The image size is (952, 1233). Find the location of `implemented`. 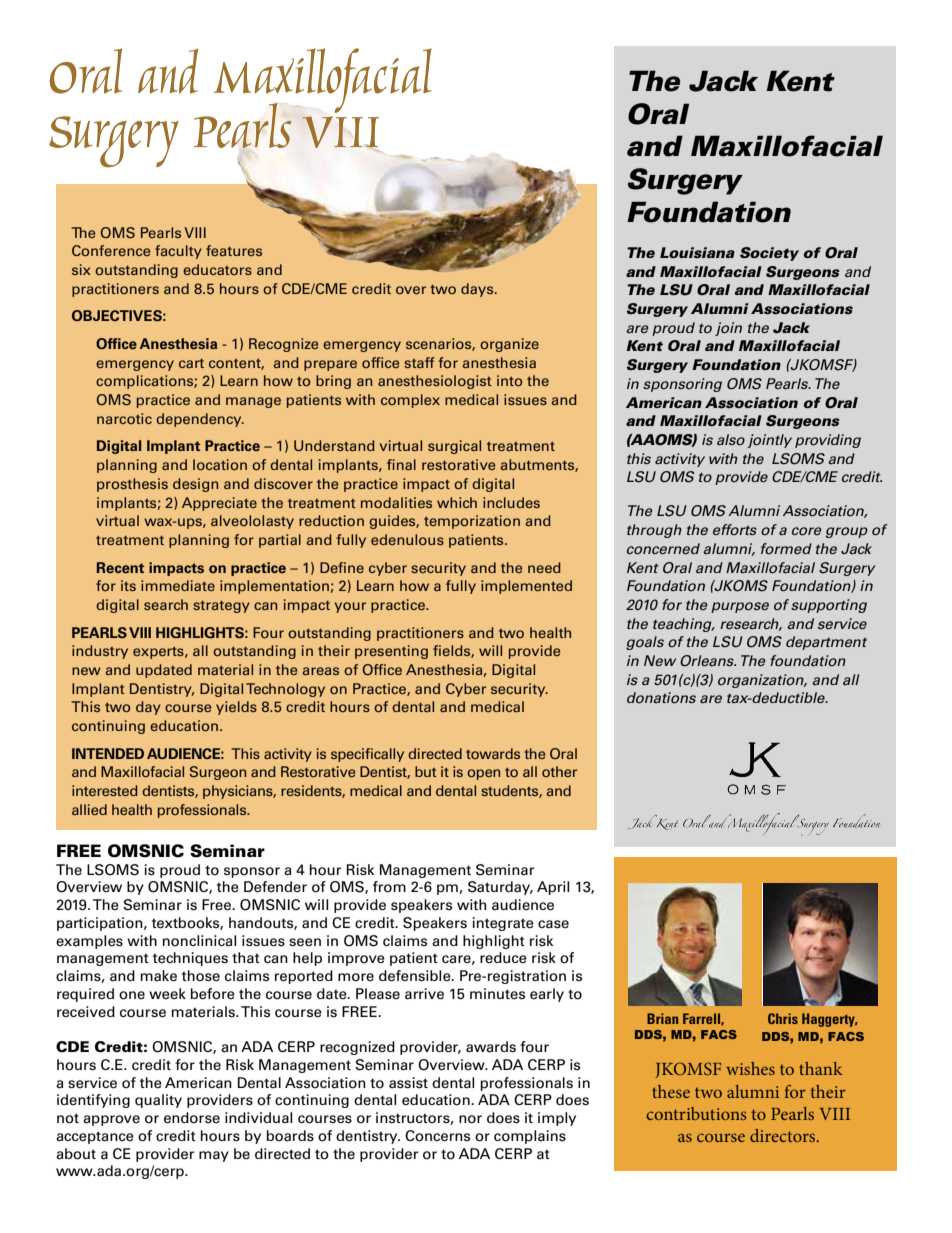

implemented is located at coordinates (526, 587).
